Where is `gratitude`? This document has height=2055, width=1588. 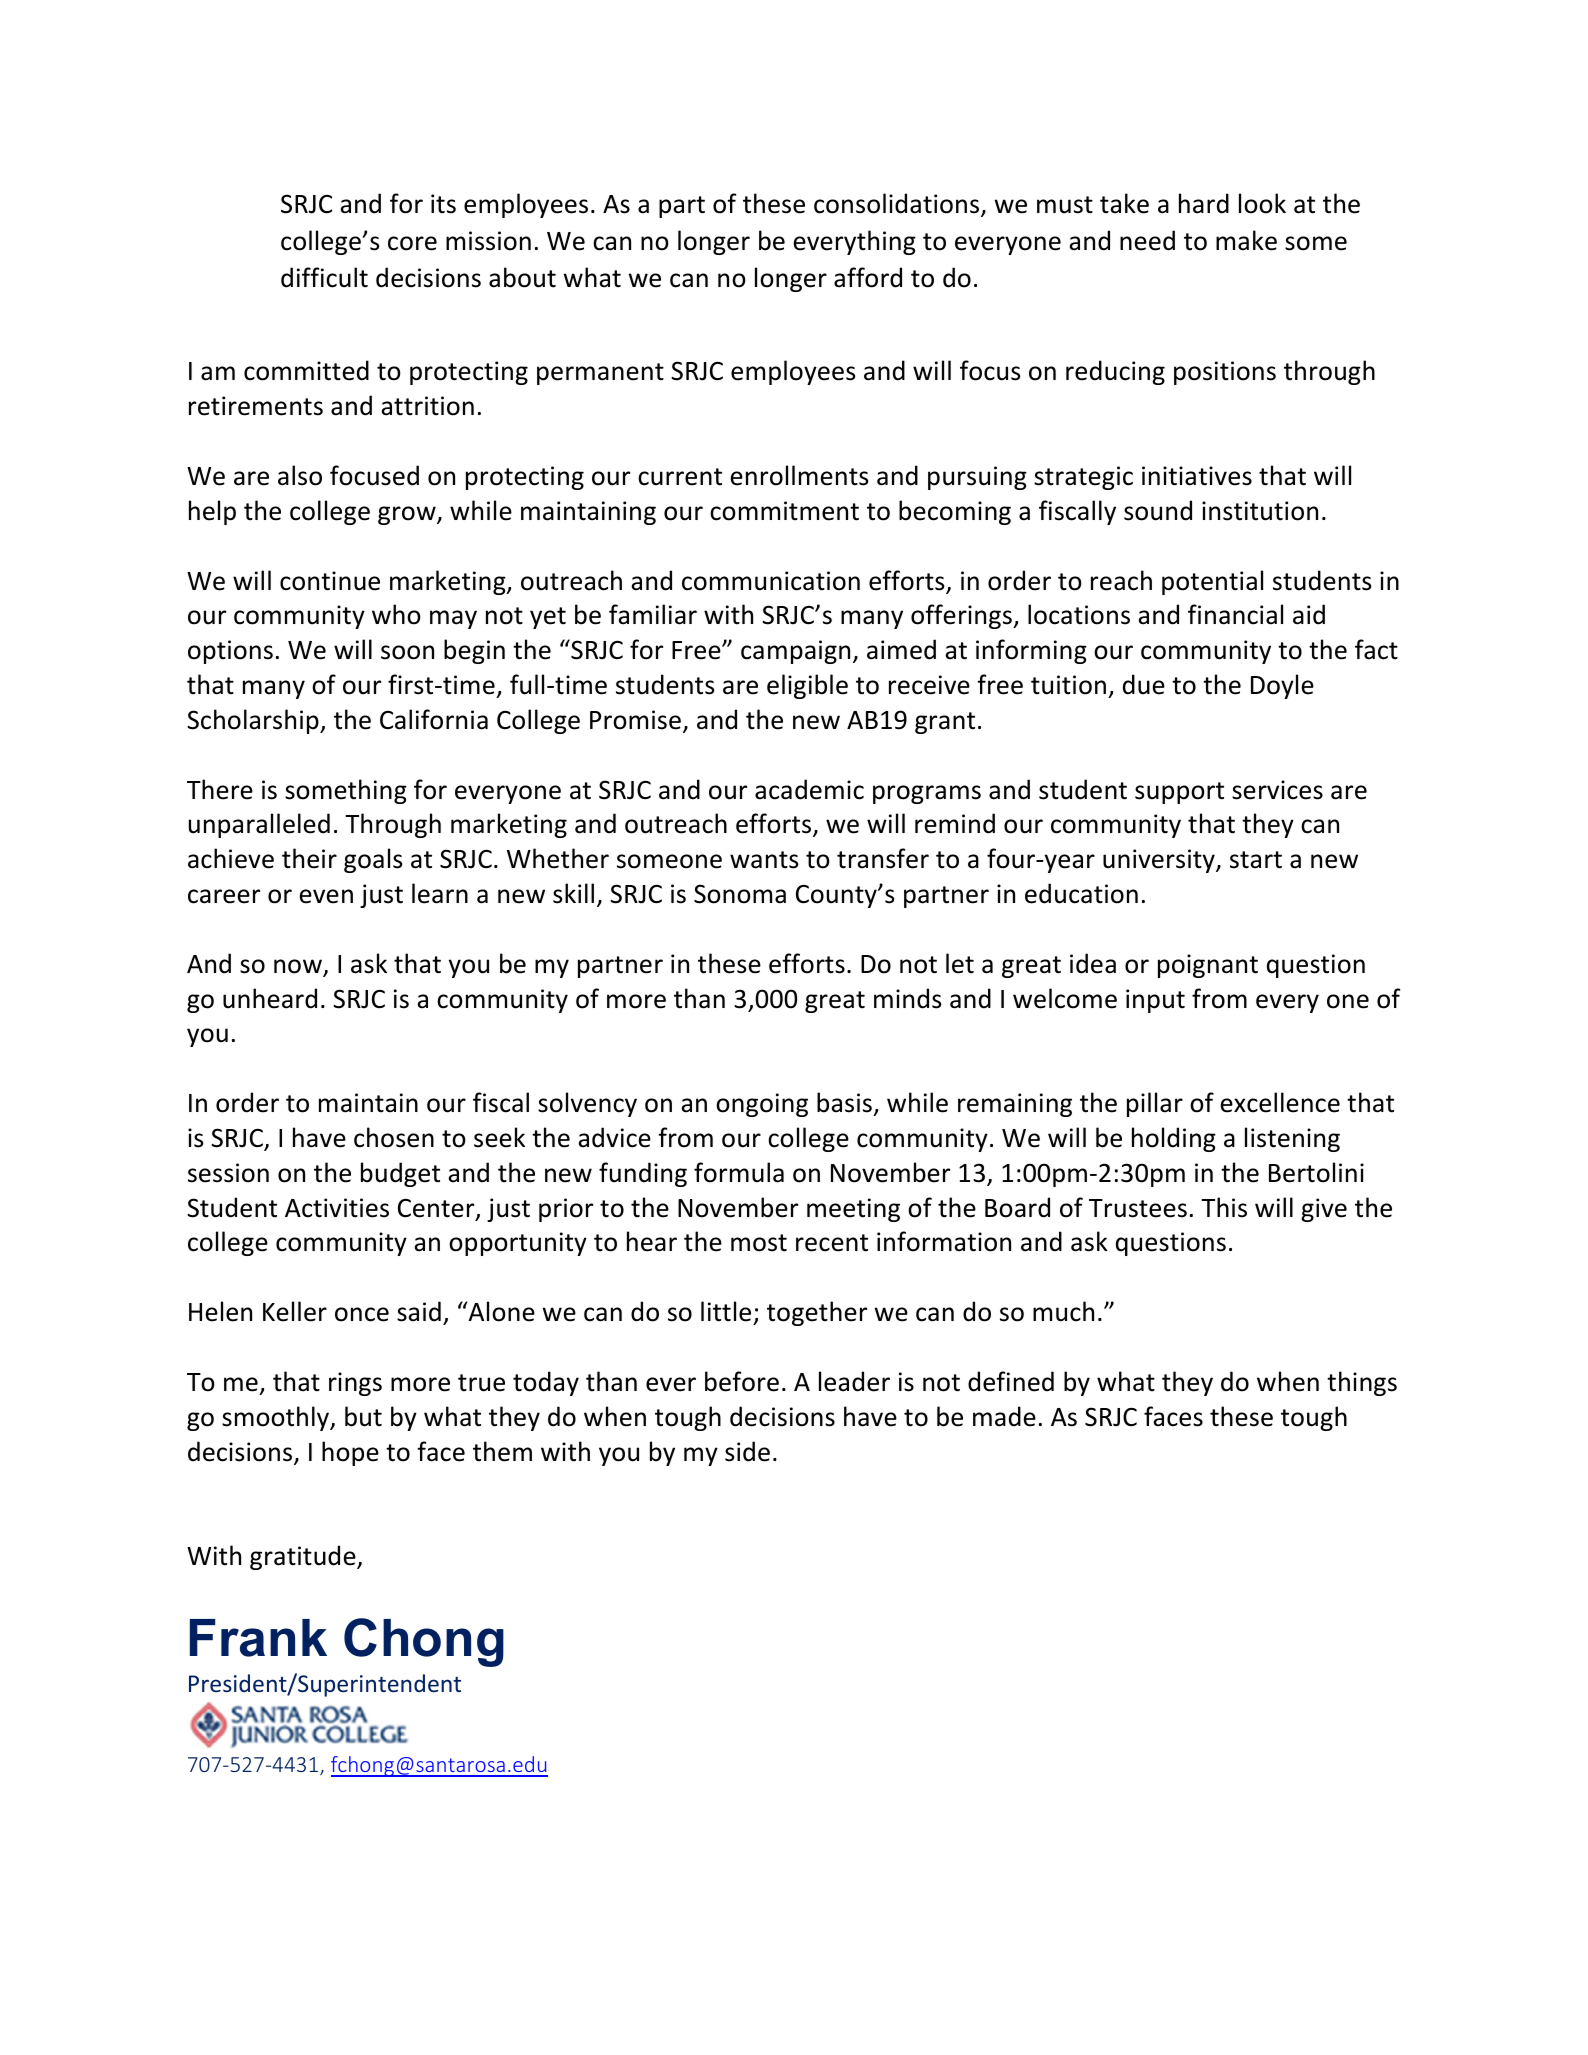
gratitude is located at coordinates (304, 1557).
